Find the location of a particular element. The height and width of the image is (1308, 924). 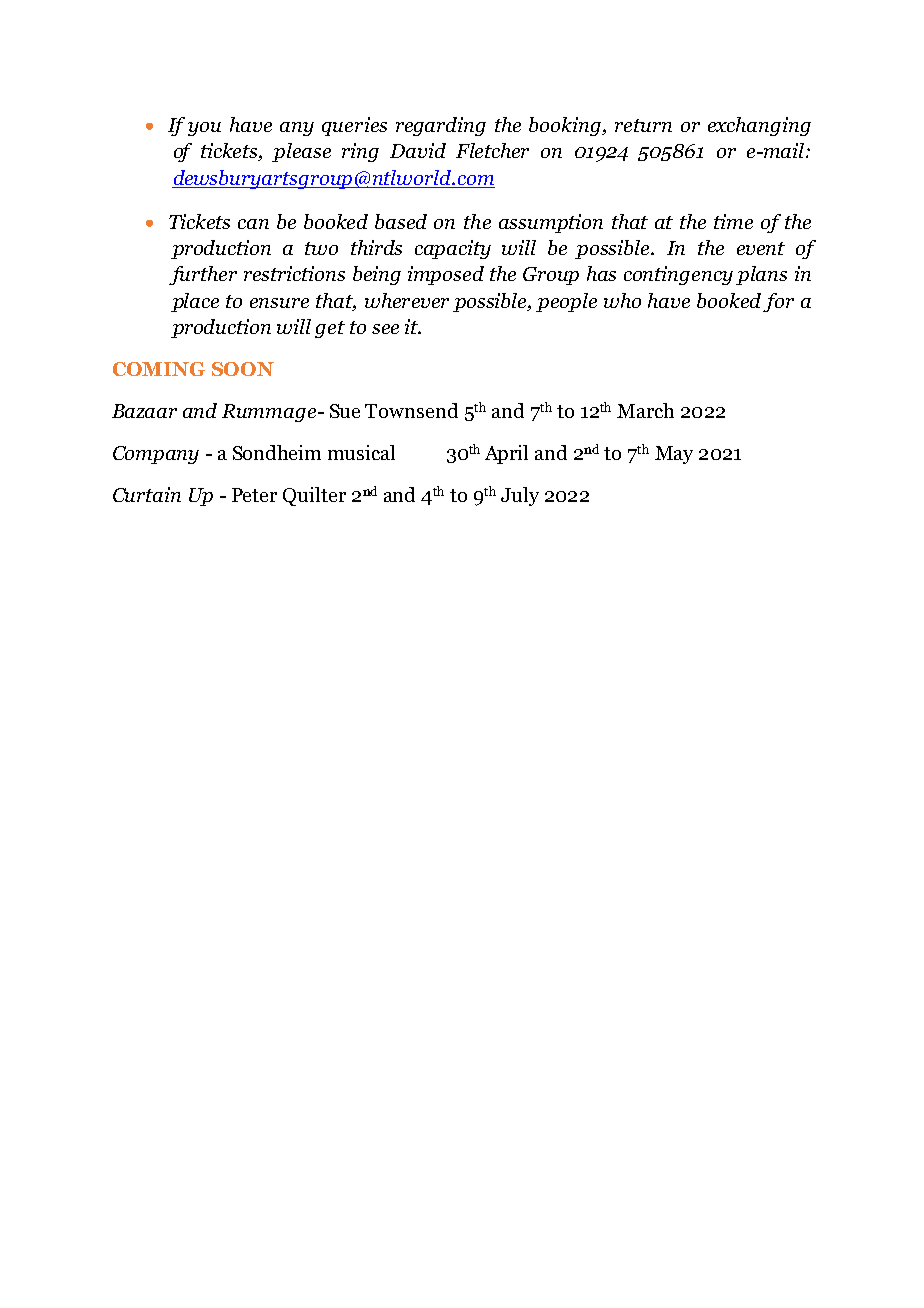

March is located at coordinates (645, 410).
